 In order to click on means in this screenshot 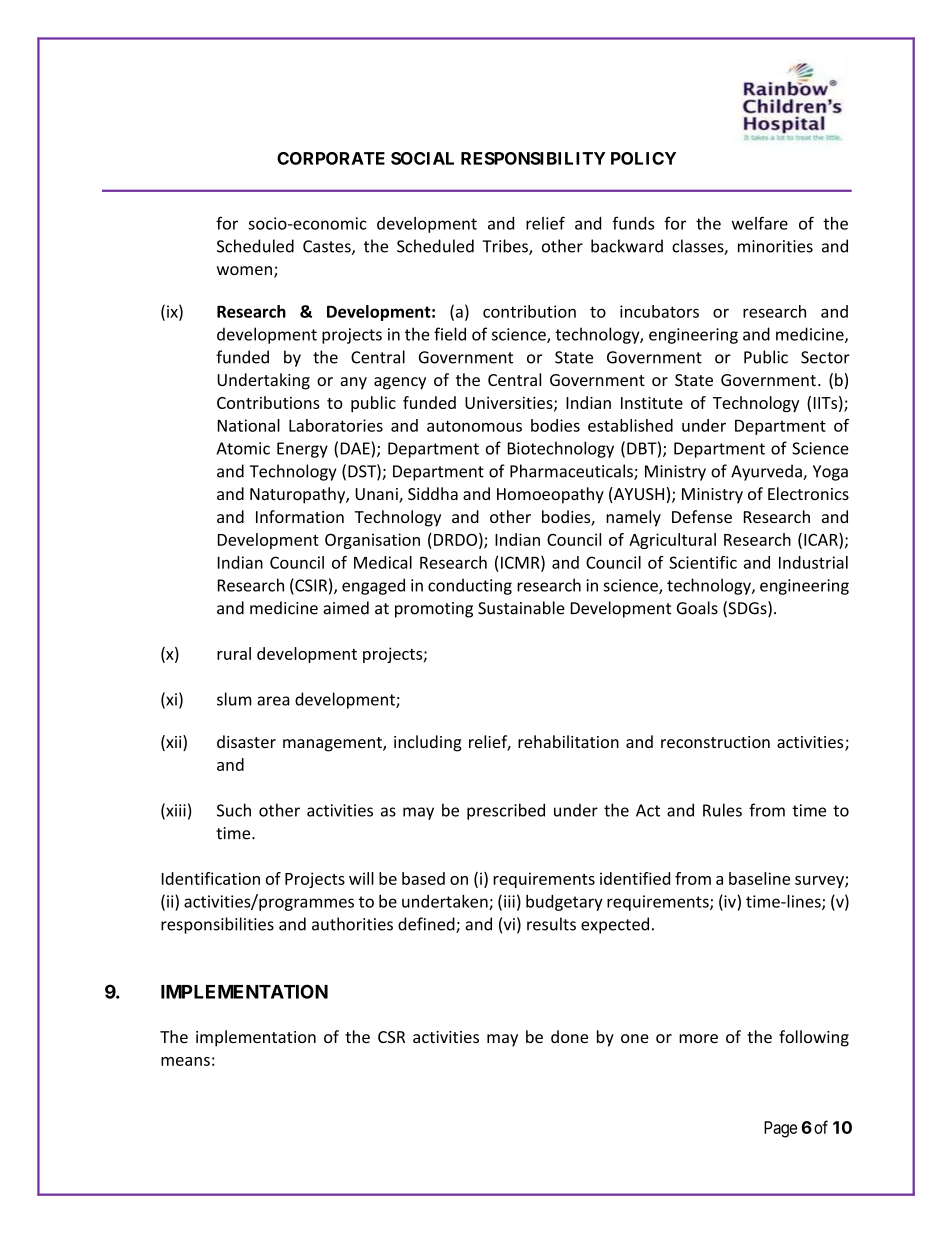, I will do `click(185, 1061)`.
